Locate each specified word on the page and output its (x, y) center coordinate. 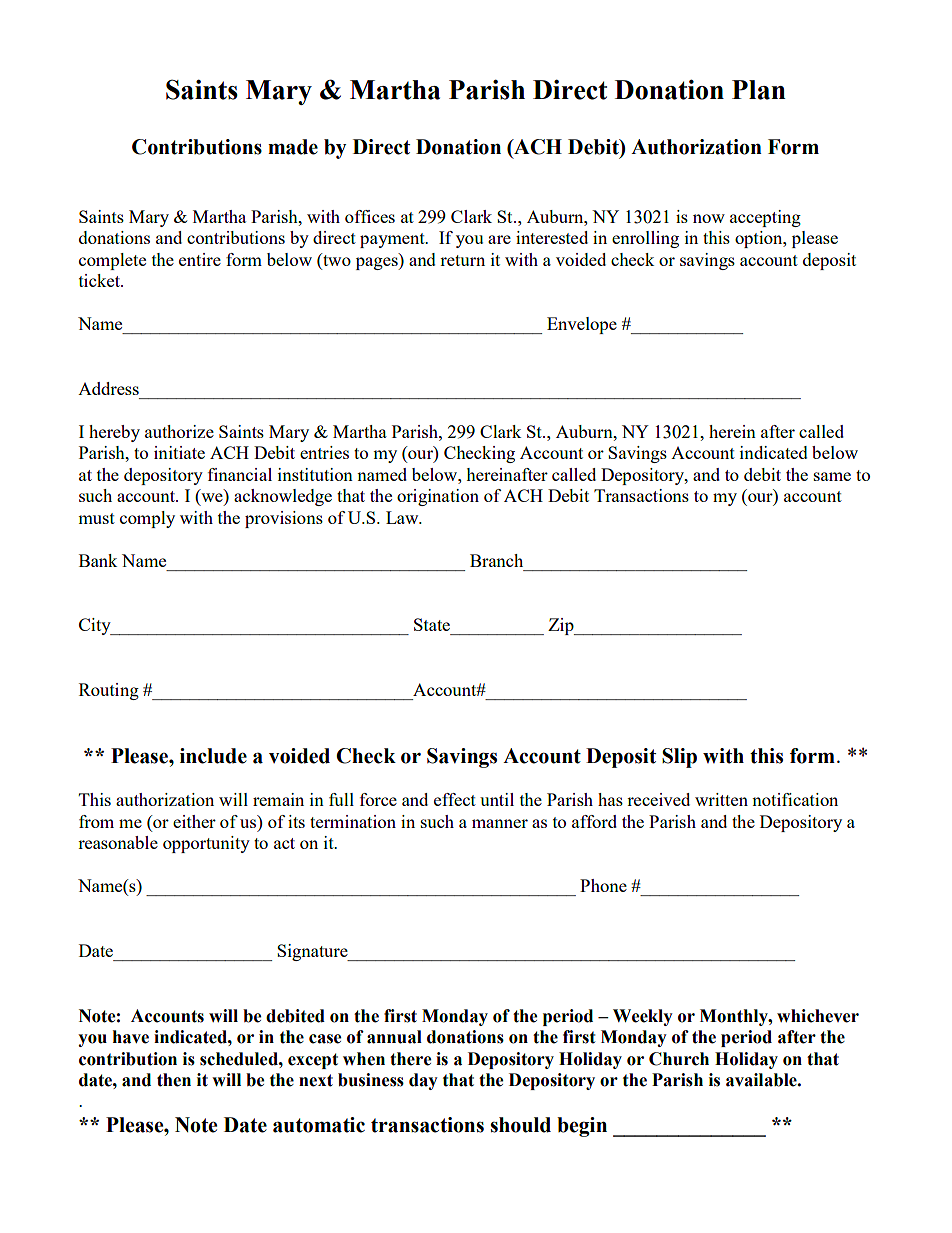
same (832, 476)
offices (370, 216)
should (520, 1125)
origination (438, 497)
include (213, 756)
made (293, 147)
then (174, 1080)
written (721, 799)
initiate (179, 452)
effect (455, 799)
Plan (759, 90)
